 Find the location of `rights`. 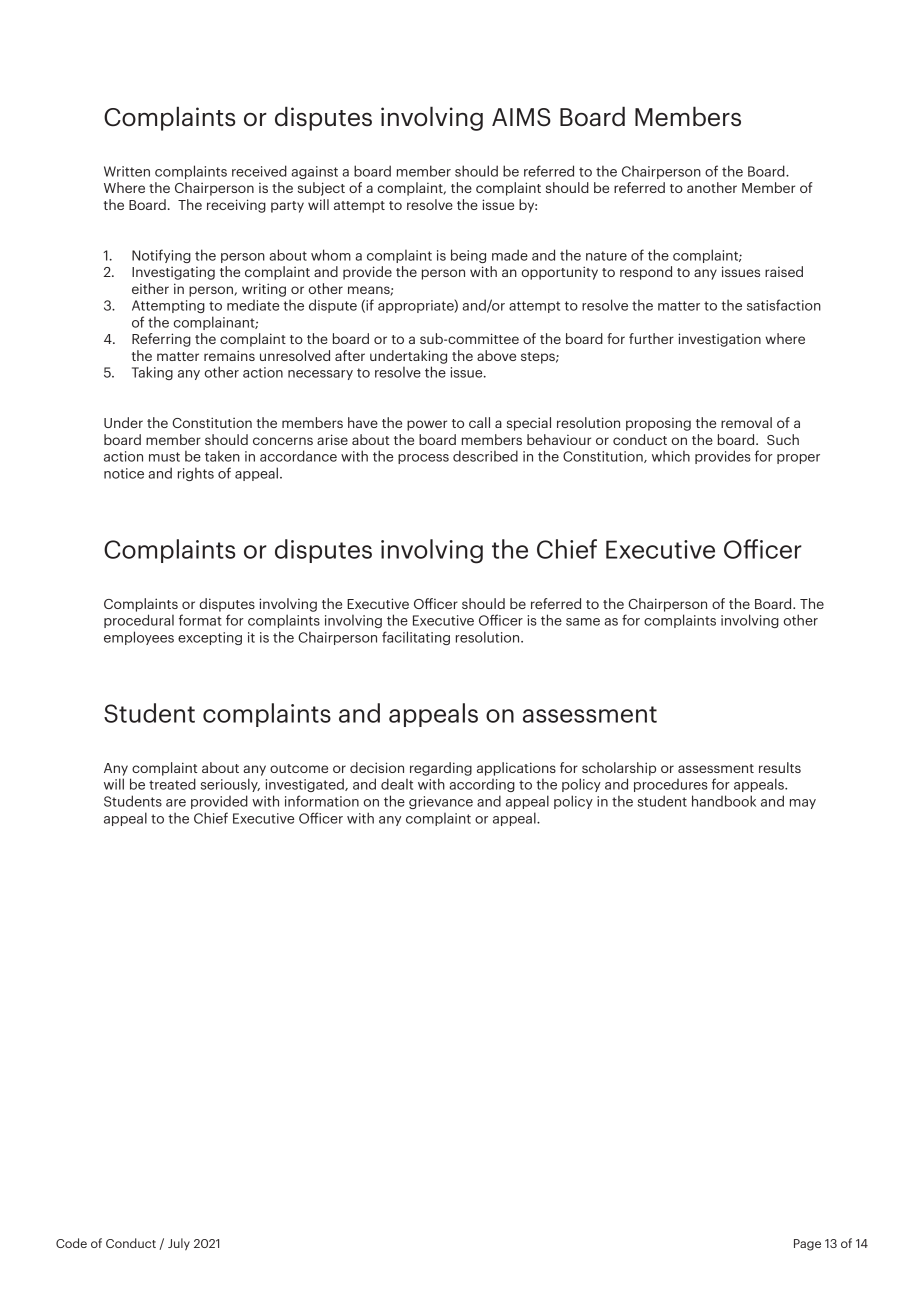

rights is located at coordinates (196, 474).
